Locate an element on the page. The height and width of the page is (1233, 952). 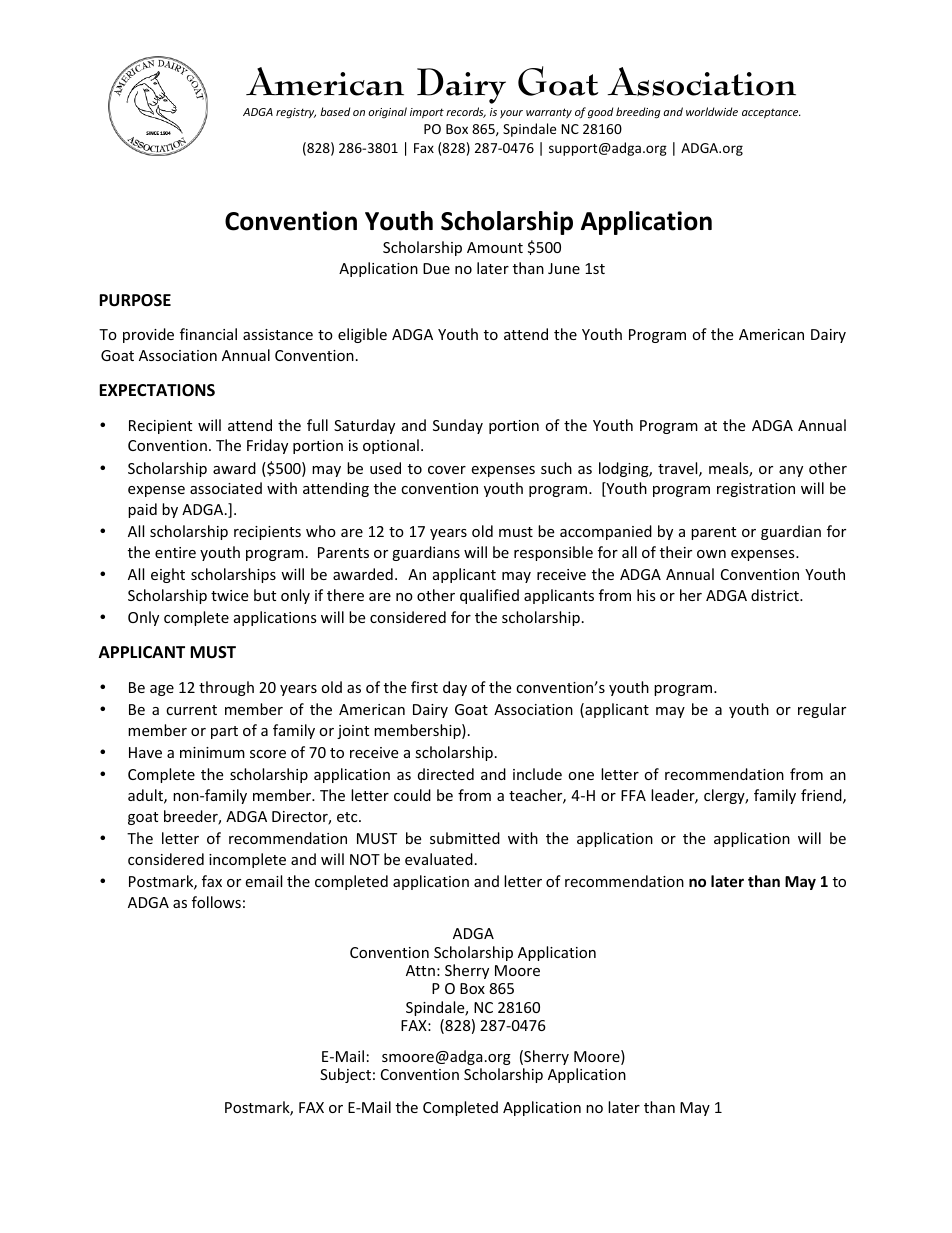
registry is located at coordinates (296, 113).
